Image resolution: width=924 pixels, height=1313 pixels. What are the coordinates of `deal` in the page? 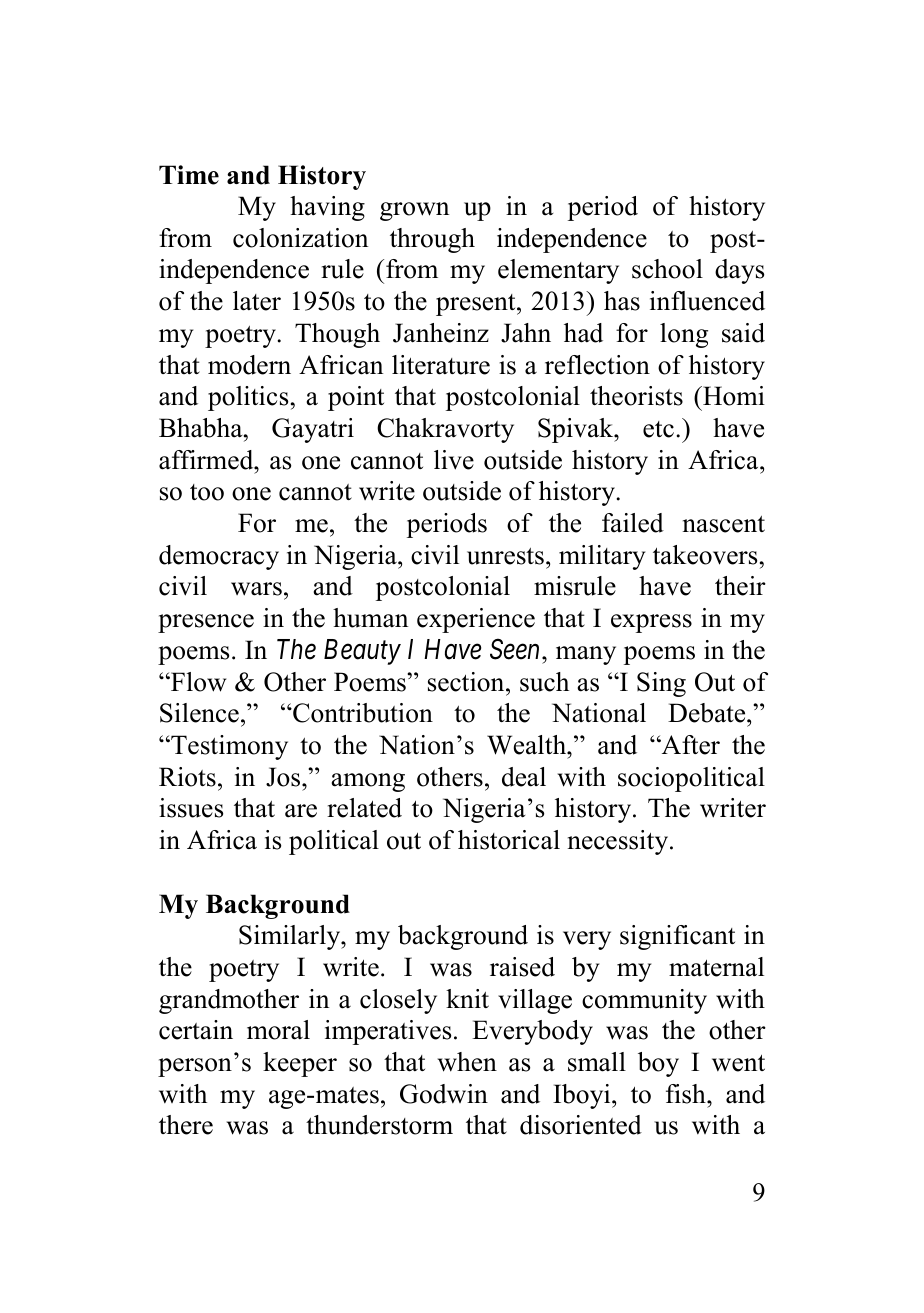 It's located at (524, 777).
